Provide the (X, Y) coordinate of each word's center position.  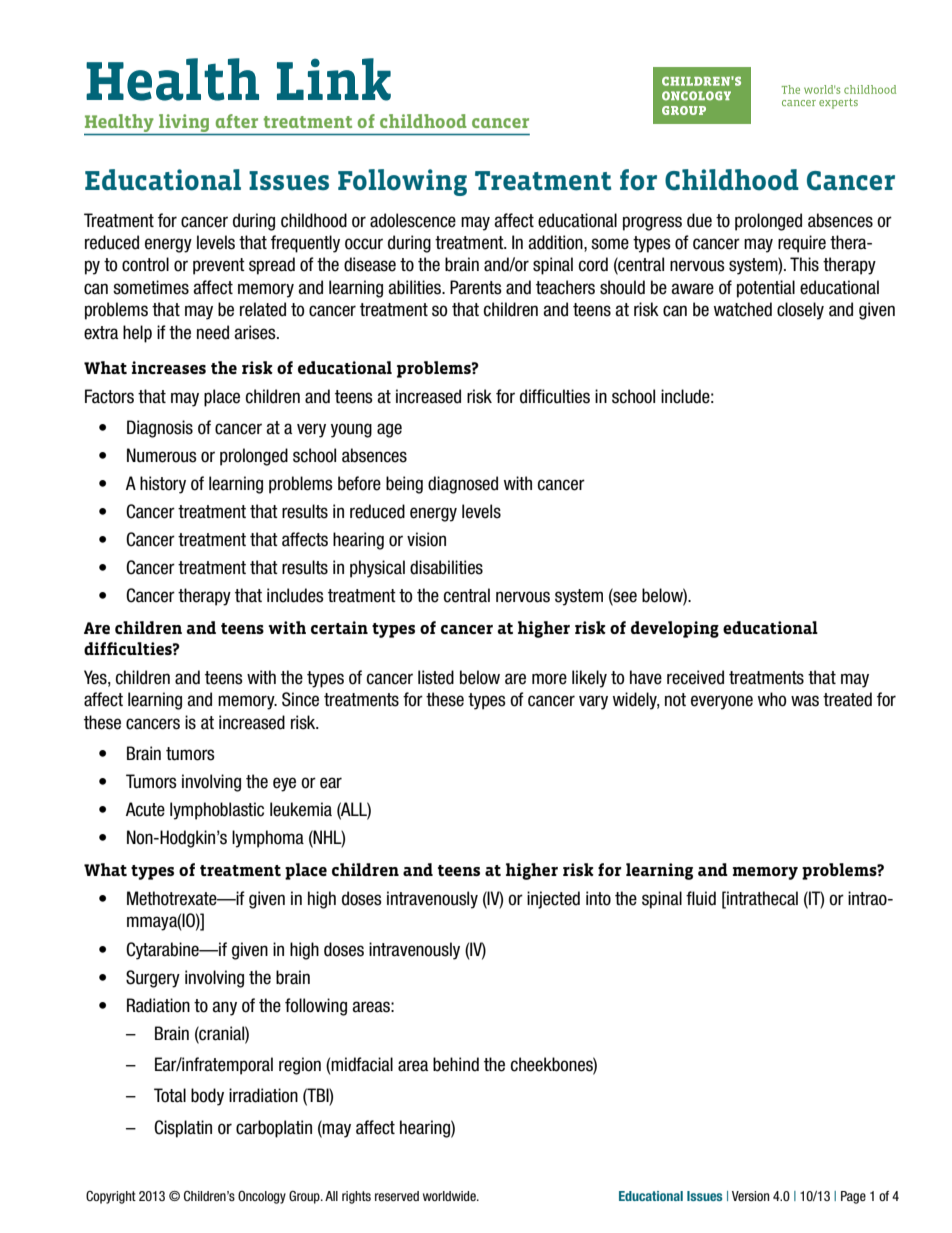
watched (743, 309)
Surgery (153, 979)
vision (426, 539)
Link (334, 79)
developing (675, 629)
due (699, 220)
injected (553, 900)
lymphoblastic (217, 811)
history (163, 485)
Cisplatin (183, 1129)
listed (436, 677)
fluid (701, 898)
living (184, 123)
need (213, 332)
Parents (476, 287)
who (772, 699)
